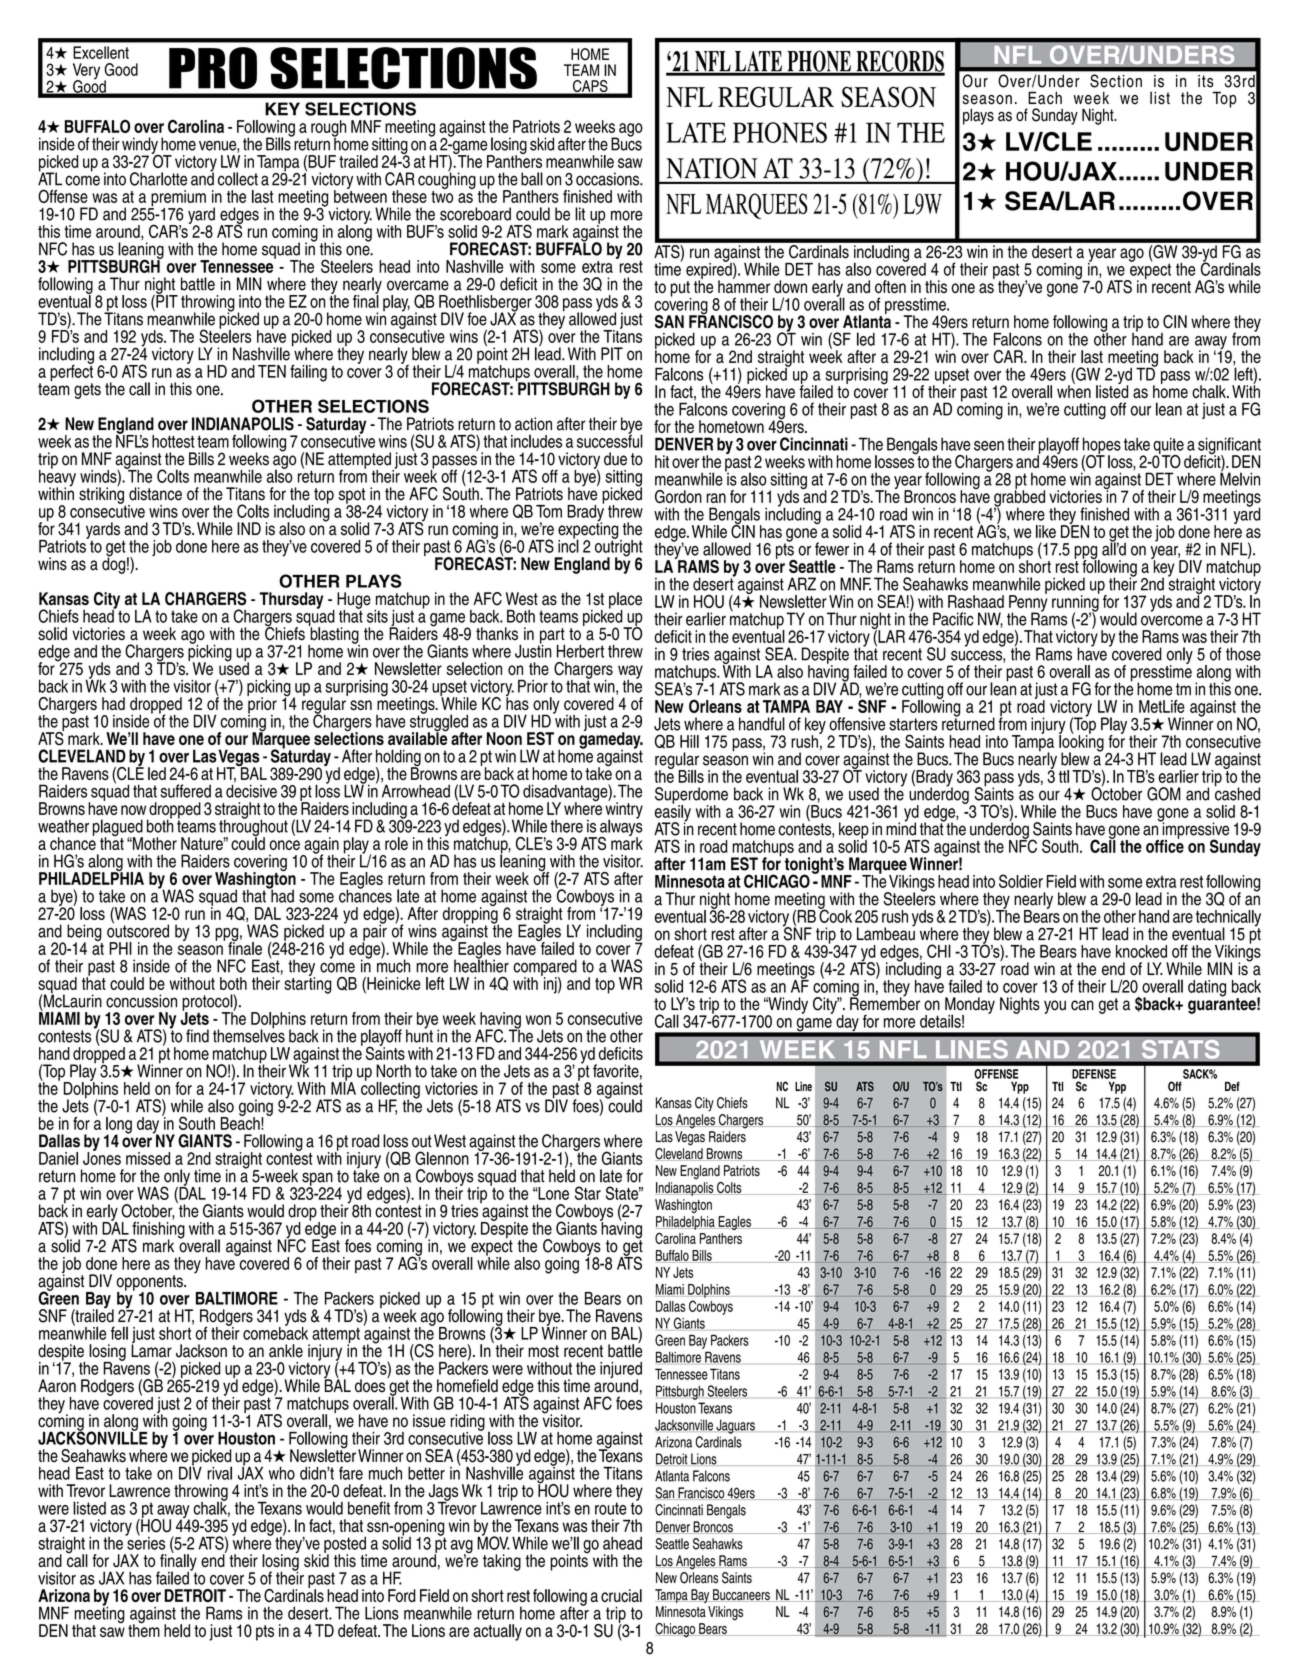 The height and width of the image is (1679, 1298). I want to click on often, so click(890, 287).
